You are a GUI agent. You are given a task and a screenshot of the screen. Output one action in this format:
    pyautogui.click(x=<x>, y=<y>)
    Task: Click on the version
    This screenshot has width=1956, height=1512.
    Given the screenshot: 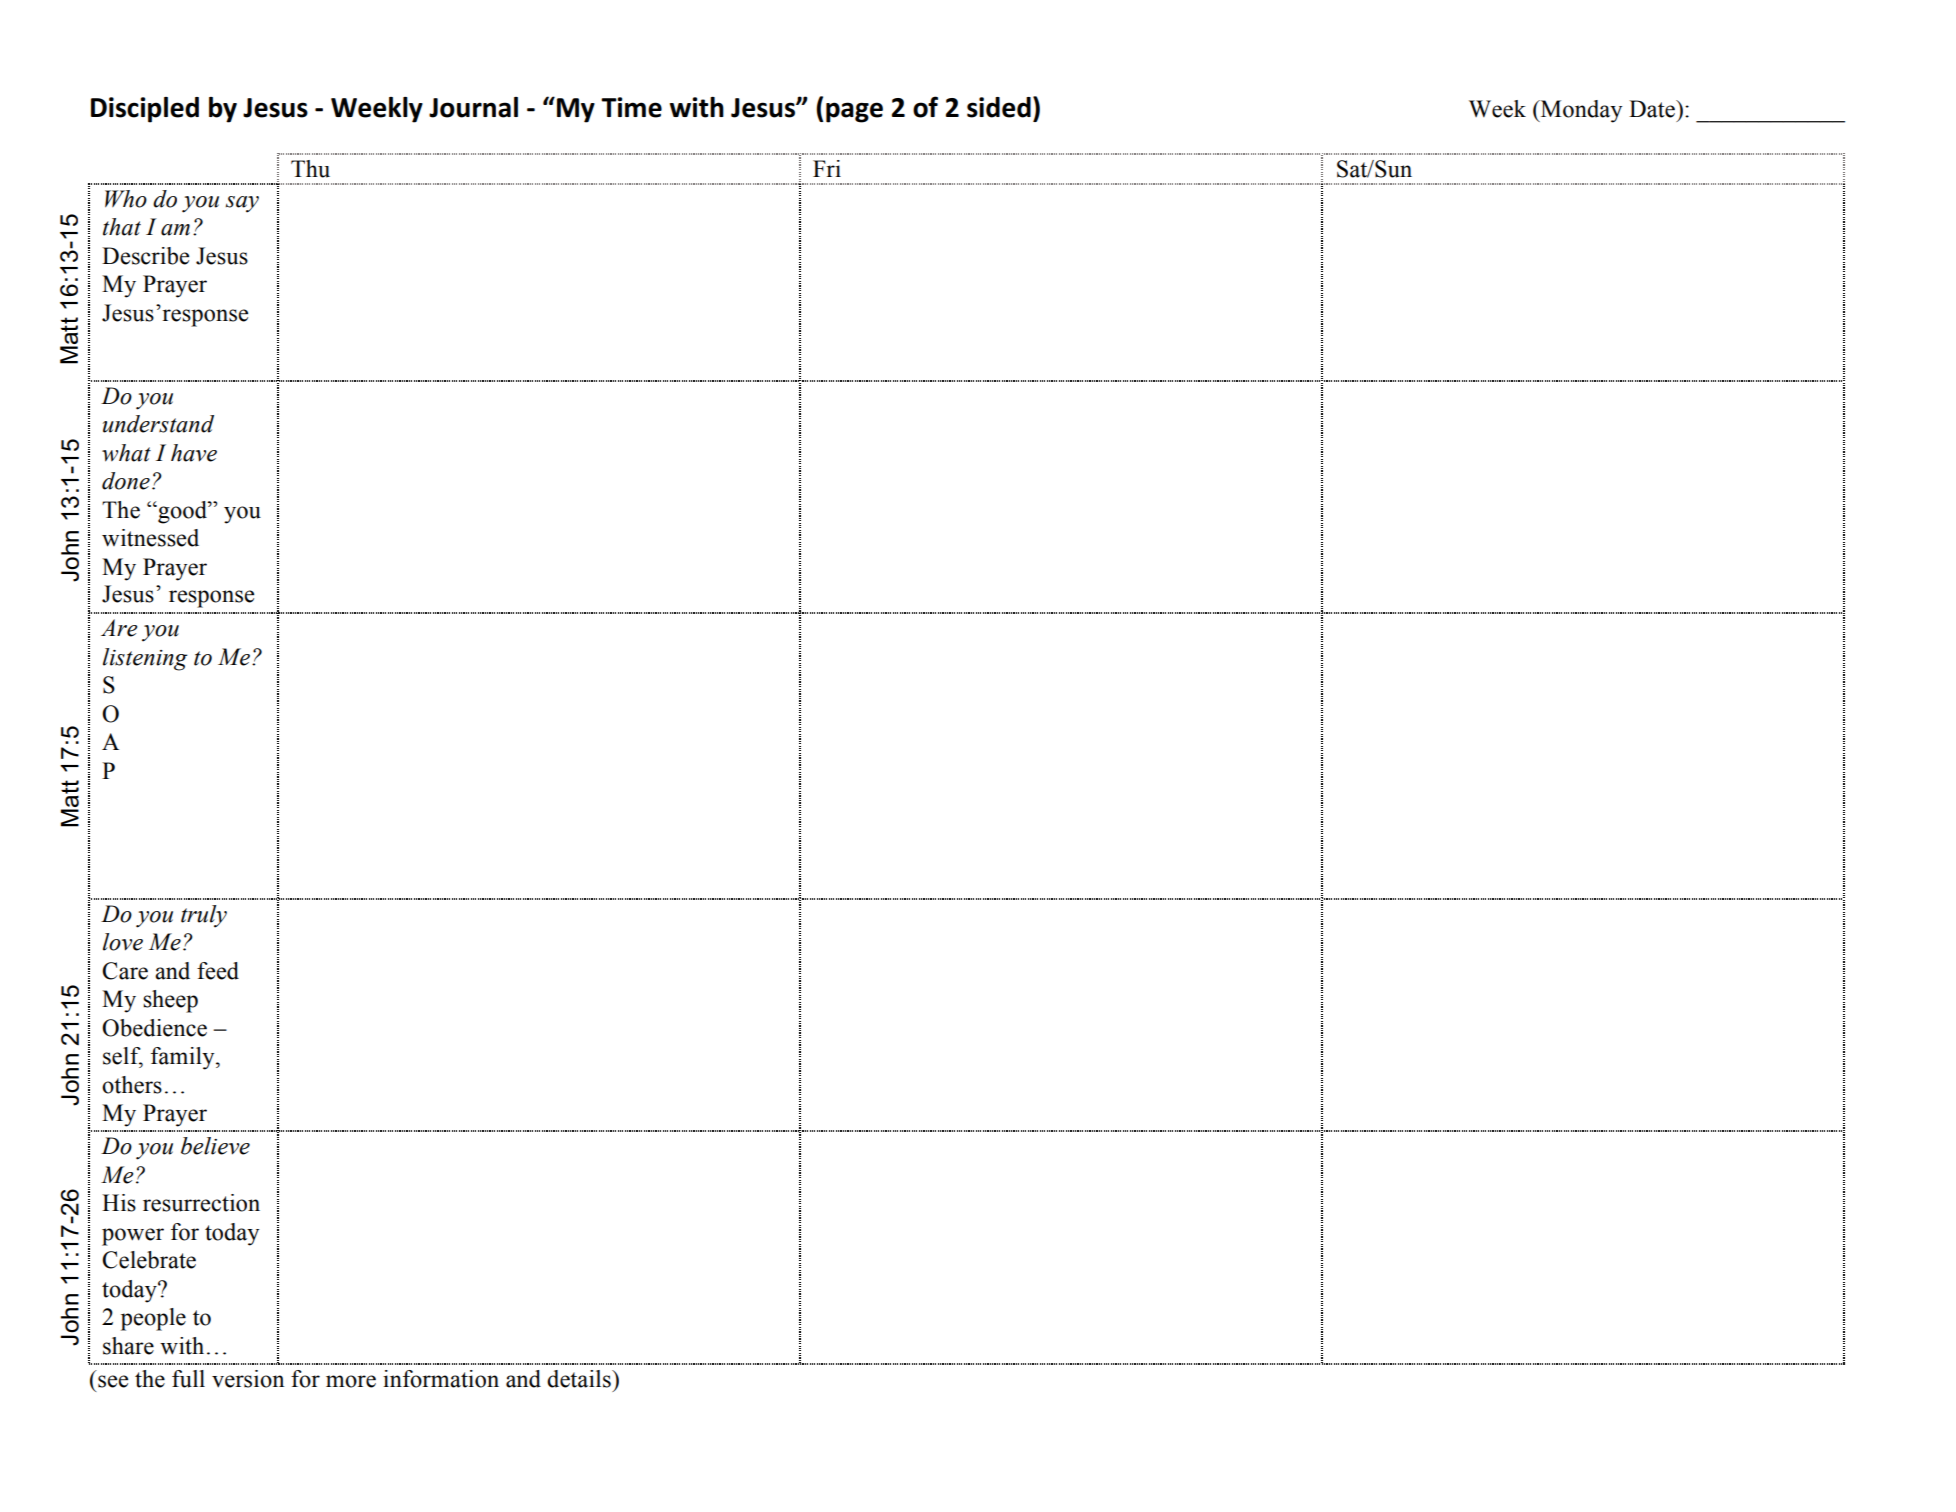 What is the action you would take?
    pyautogui.click(x=248, y=1379)
